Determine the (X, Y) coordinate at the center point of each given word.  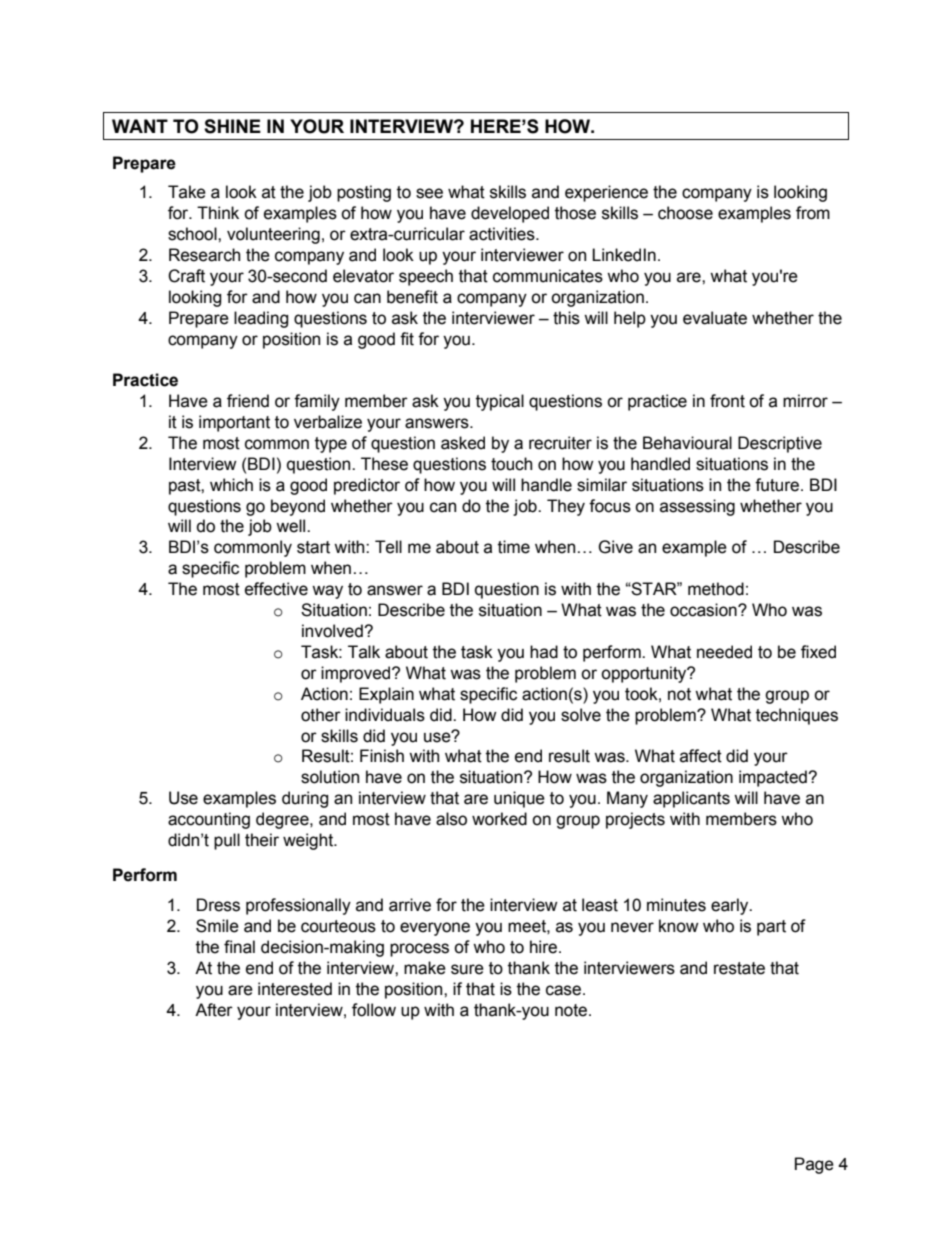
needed (724, 652)
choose (685, 213)
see (429, 193)
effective (276, 589)
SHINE (232, 126)
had (544, 652)
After (214, 1010)
